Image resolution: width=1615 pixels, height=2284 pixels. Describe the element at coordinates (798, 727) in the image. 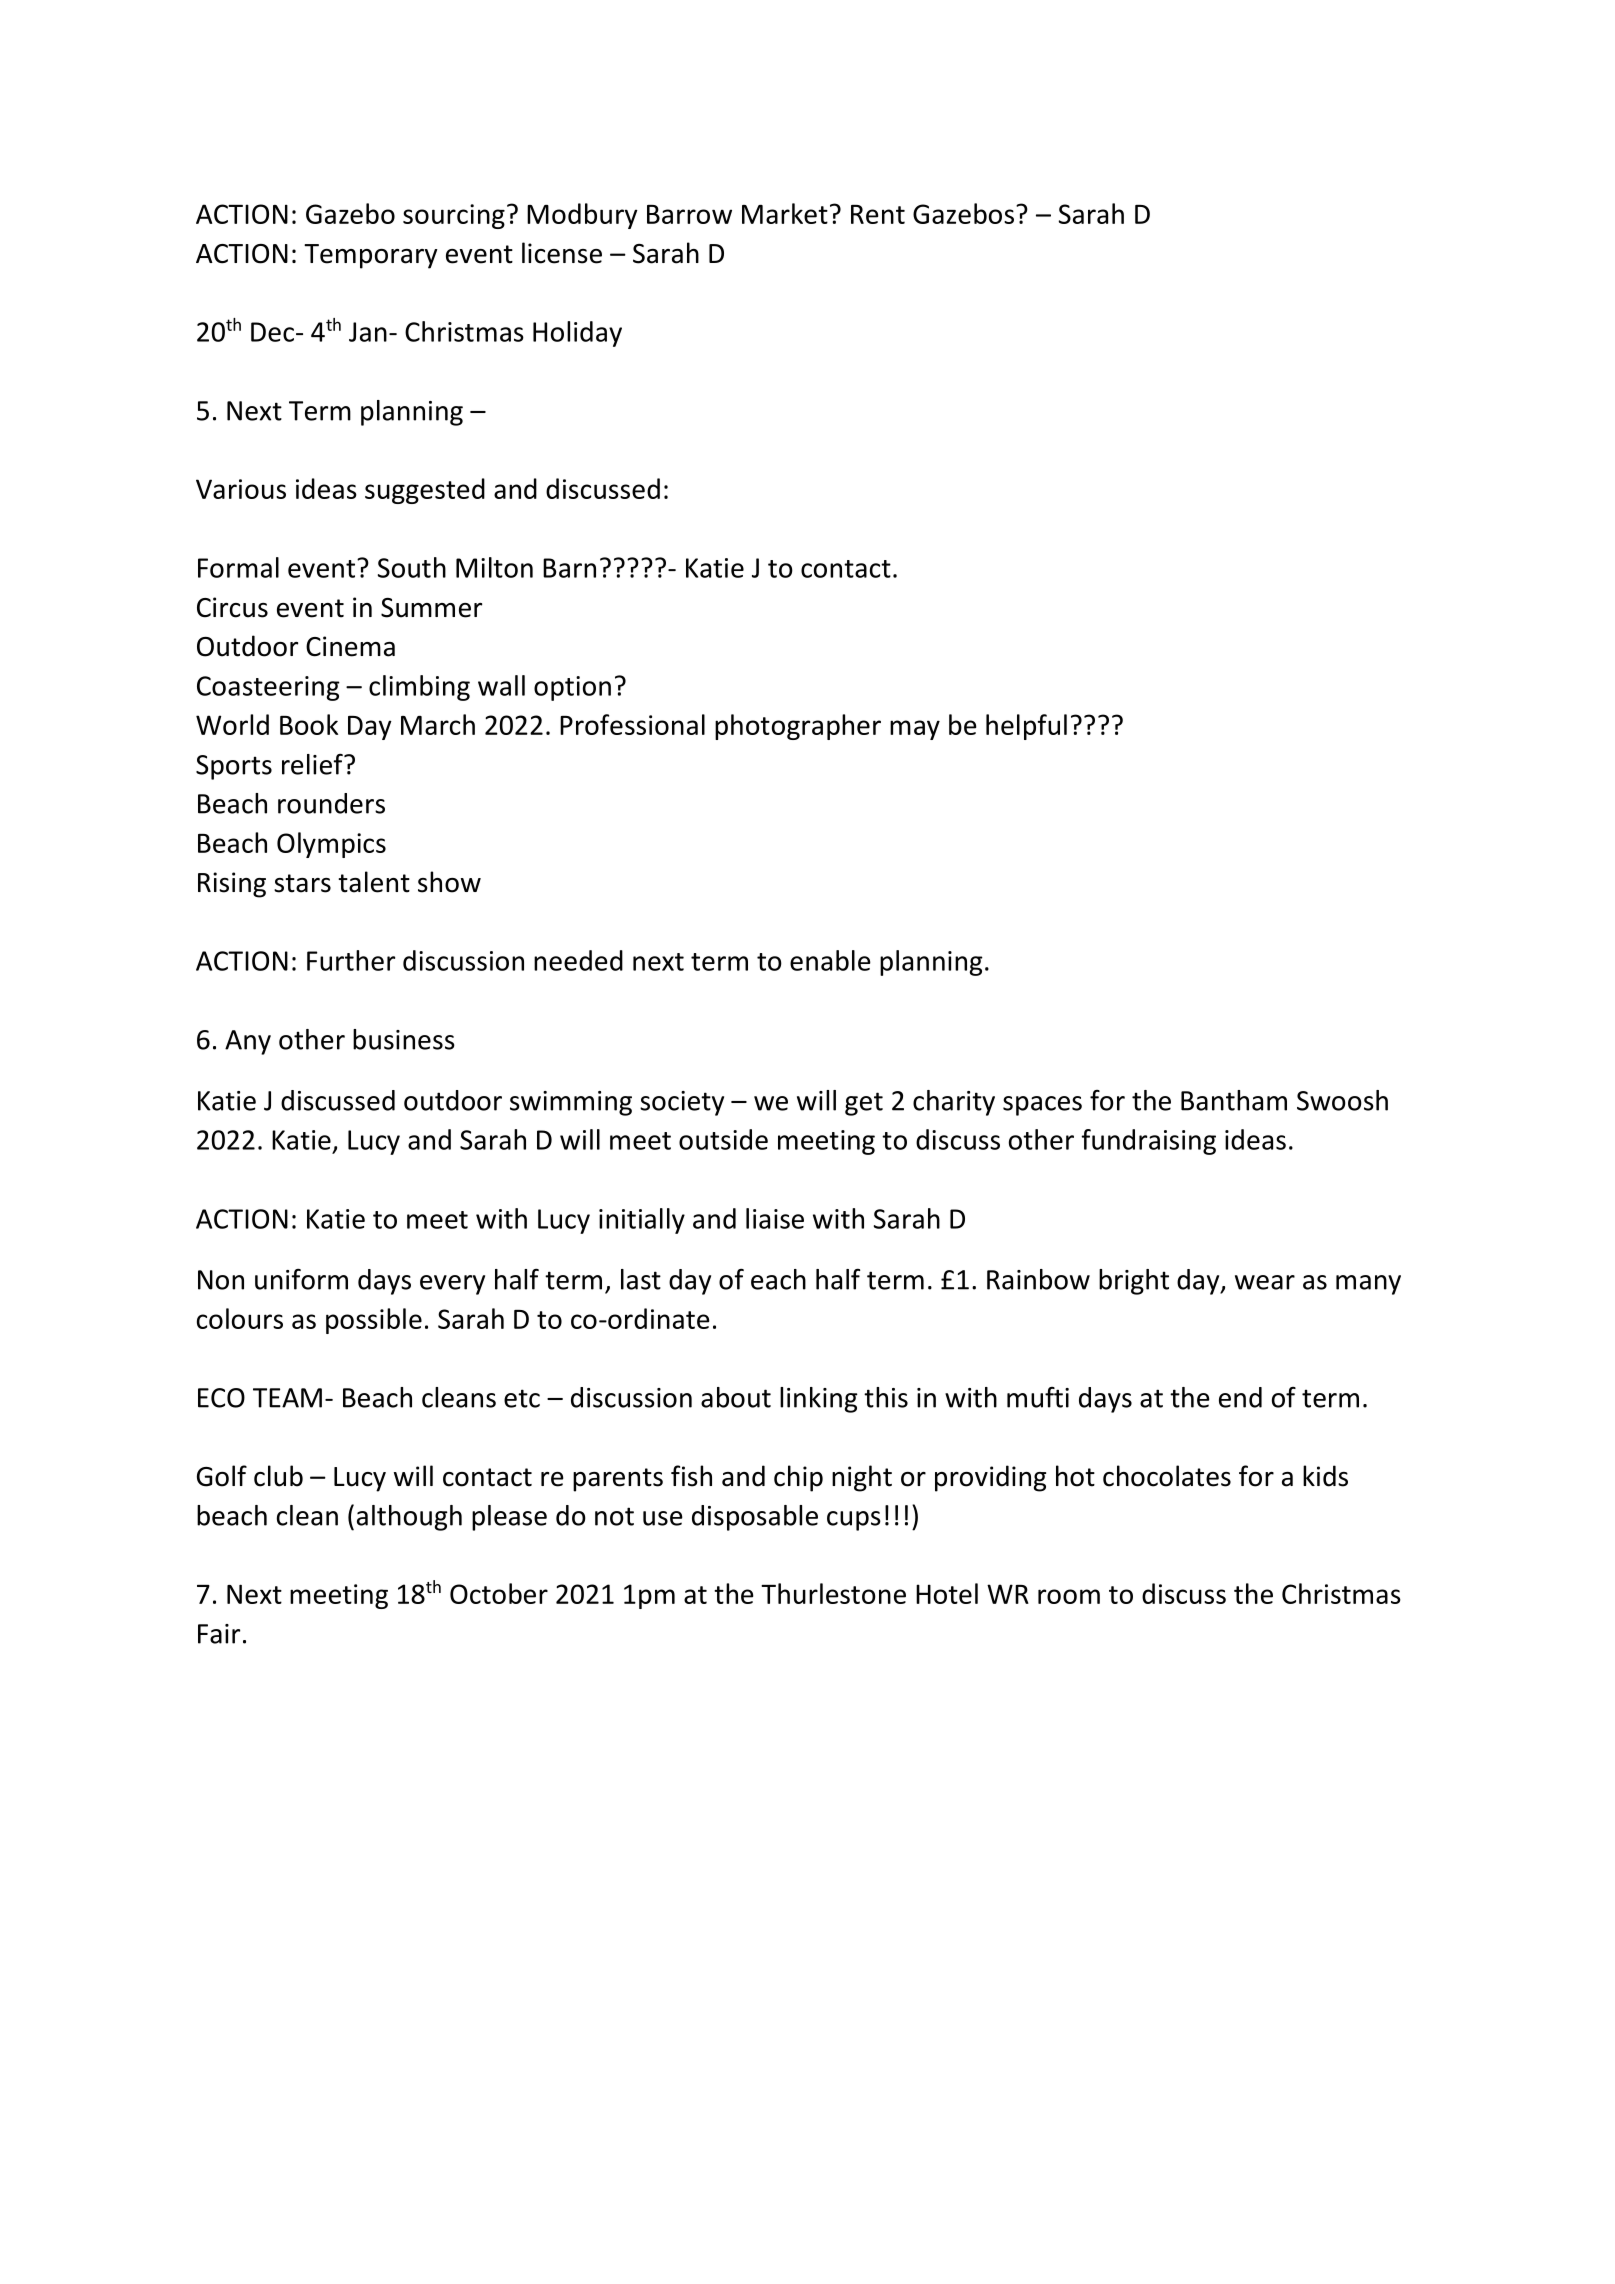

I see `photographer` at that location.
